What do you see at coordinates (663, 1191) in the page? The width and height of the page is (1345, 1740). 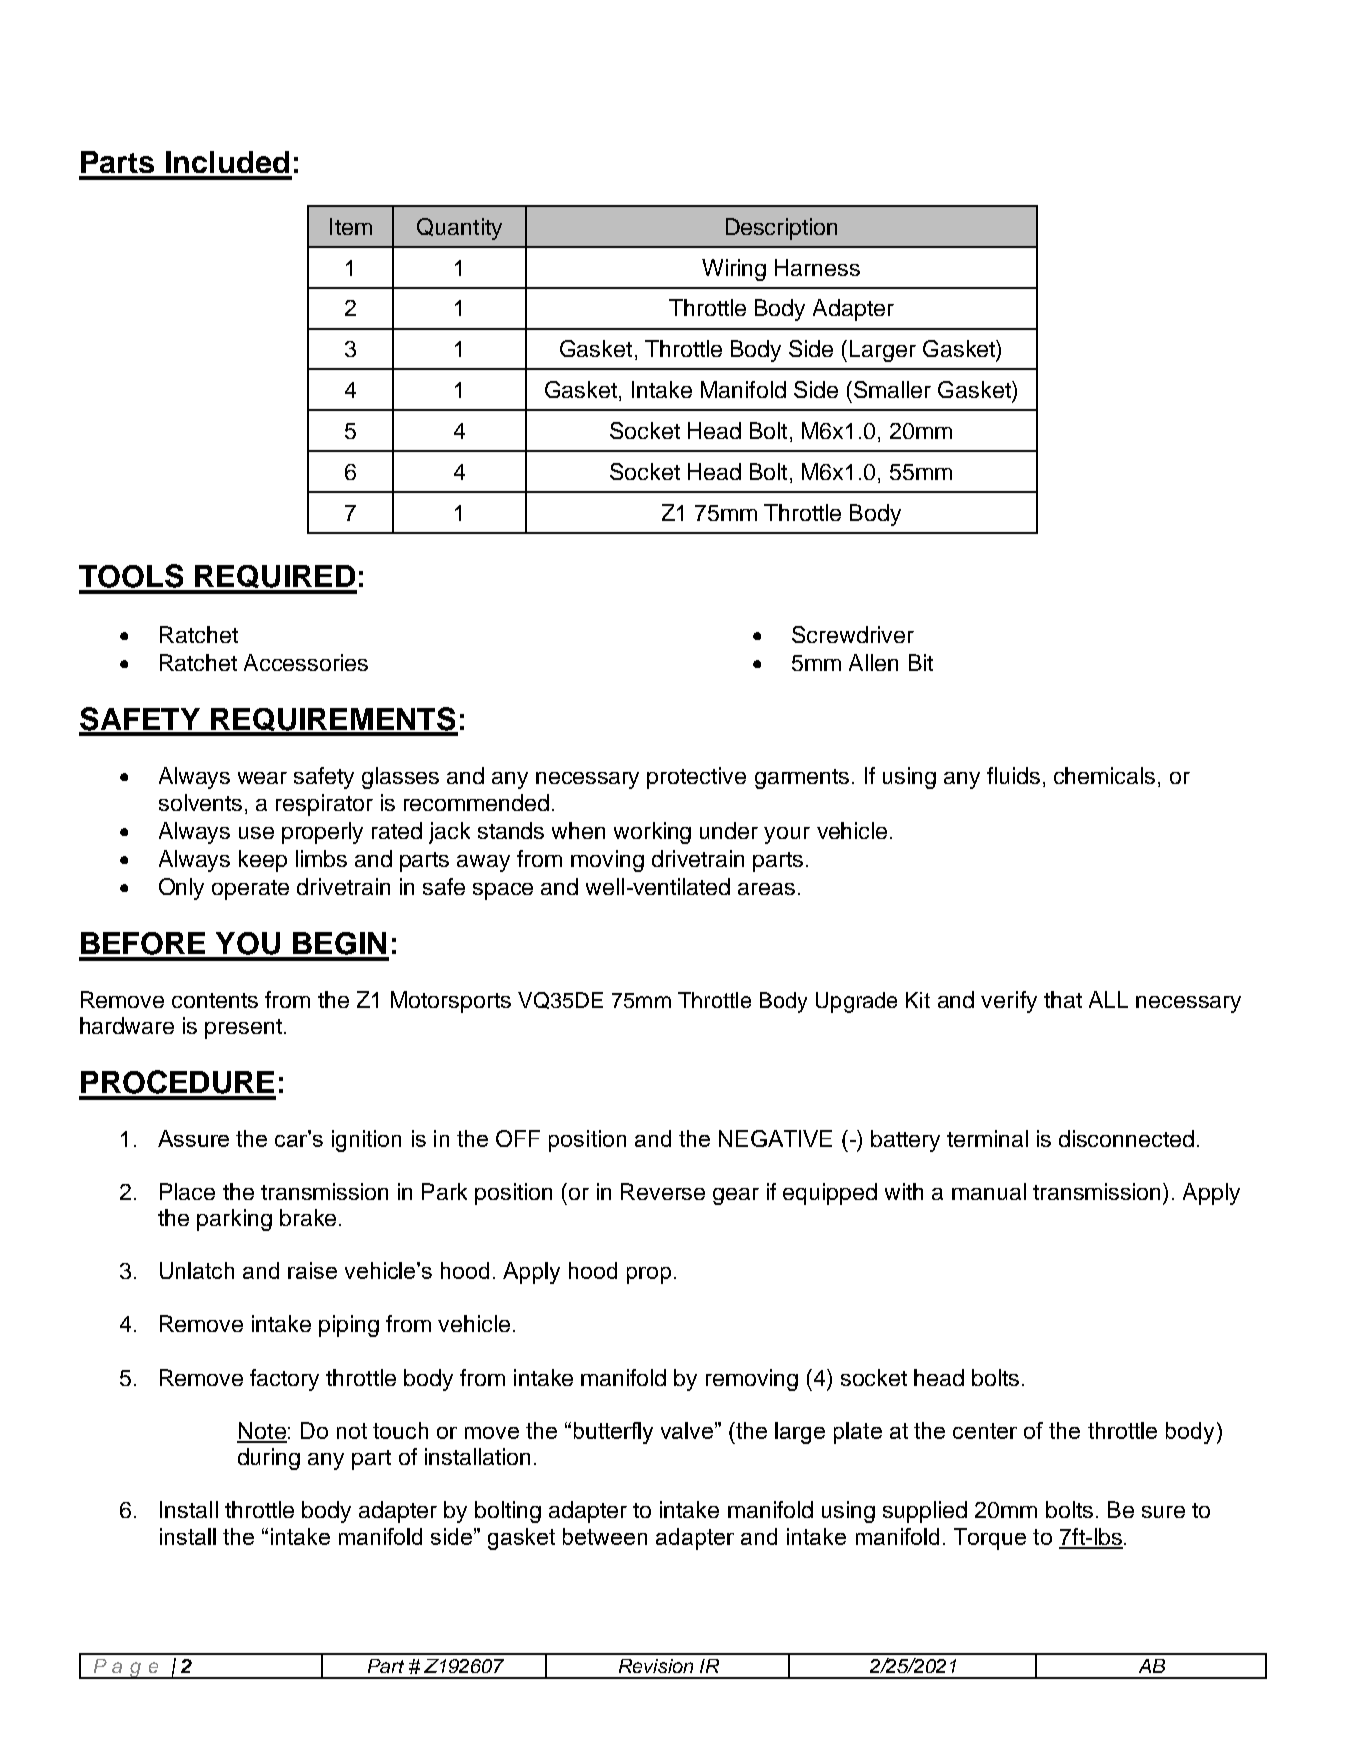 I see `Reverse` at bounding box center [663, 1191].
